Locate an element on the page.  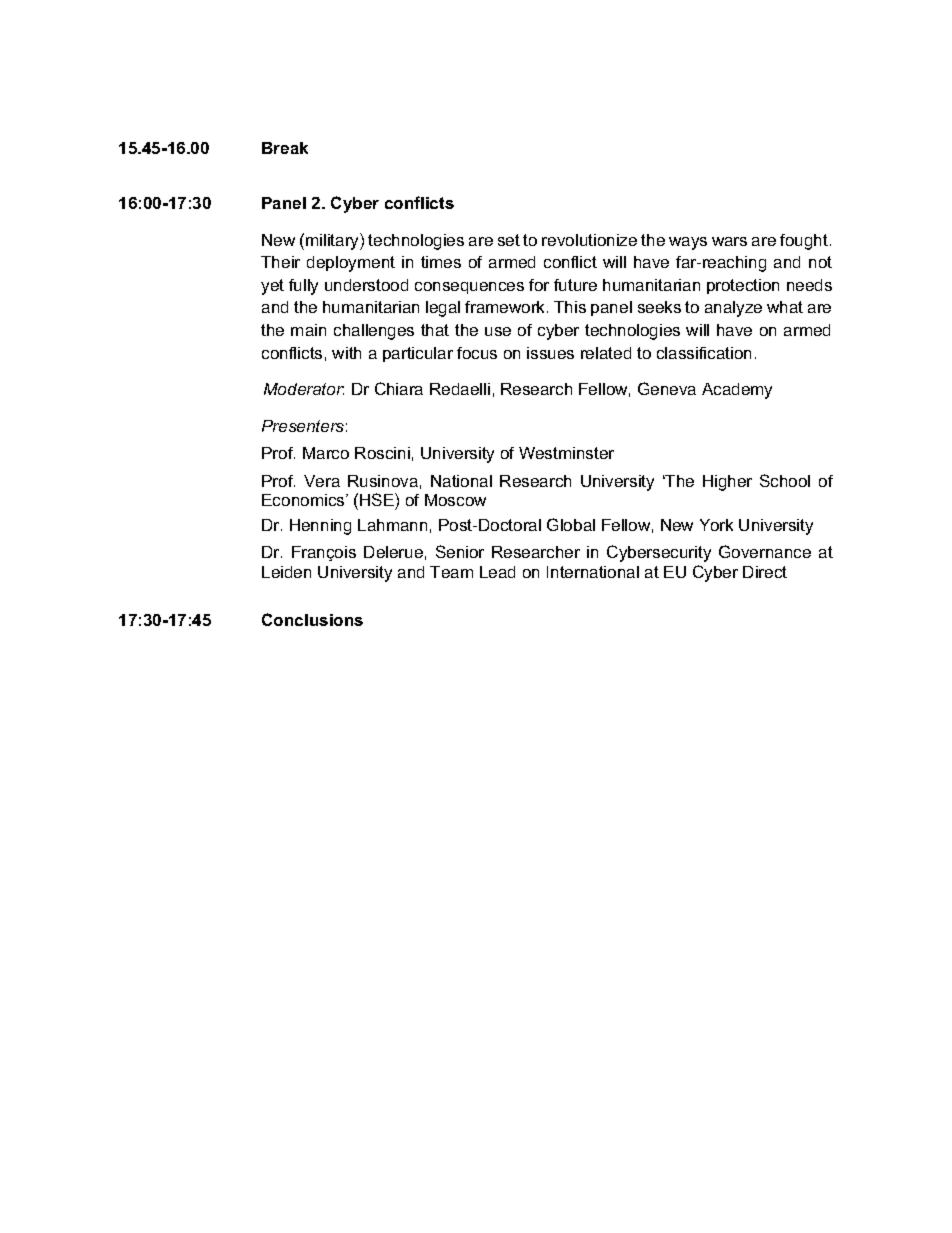
Lead is located at coordinates (497, 572).
